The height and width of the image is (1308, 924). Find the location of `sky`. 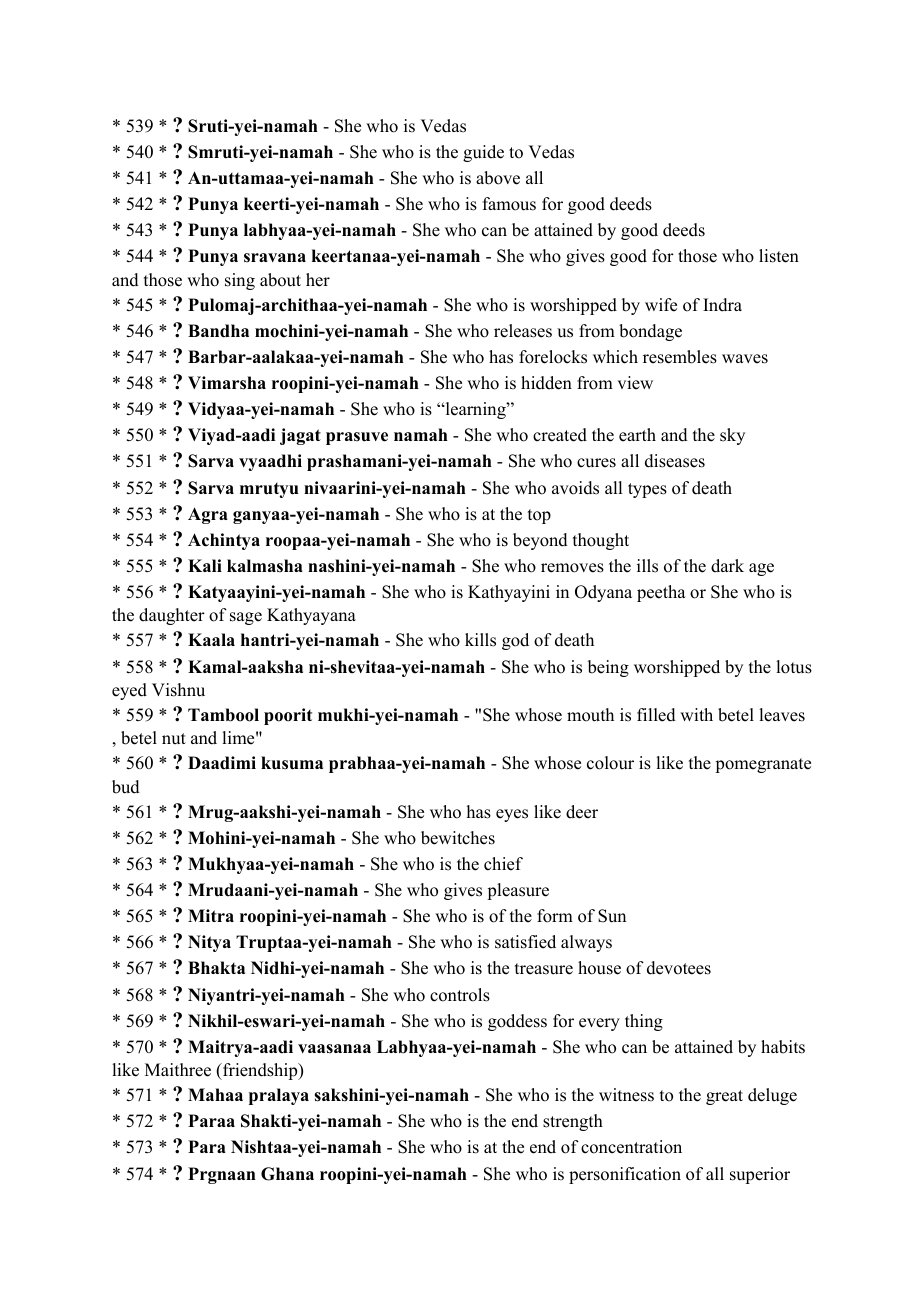

sky is located at coordinates (732, 436).
